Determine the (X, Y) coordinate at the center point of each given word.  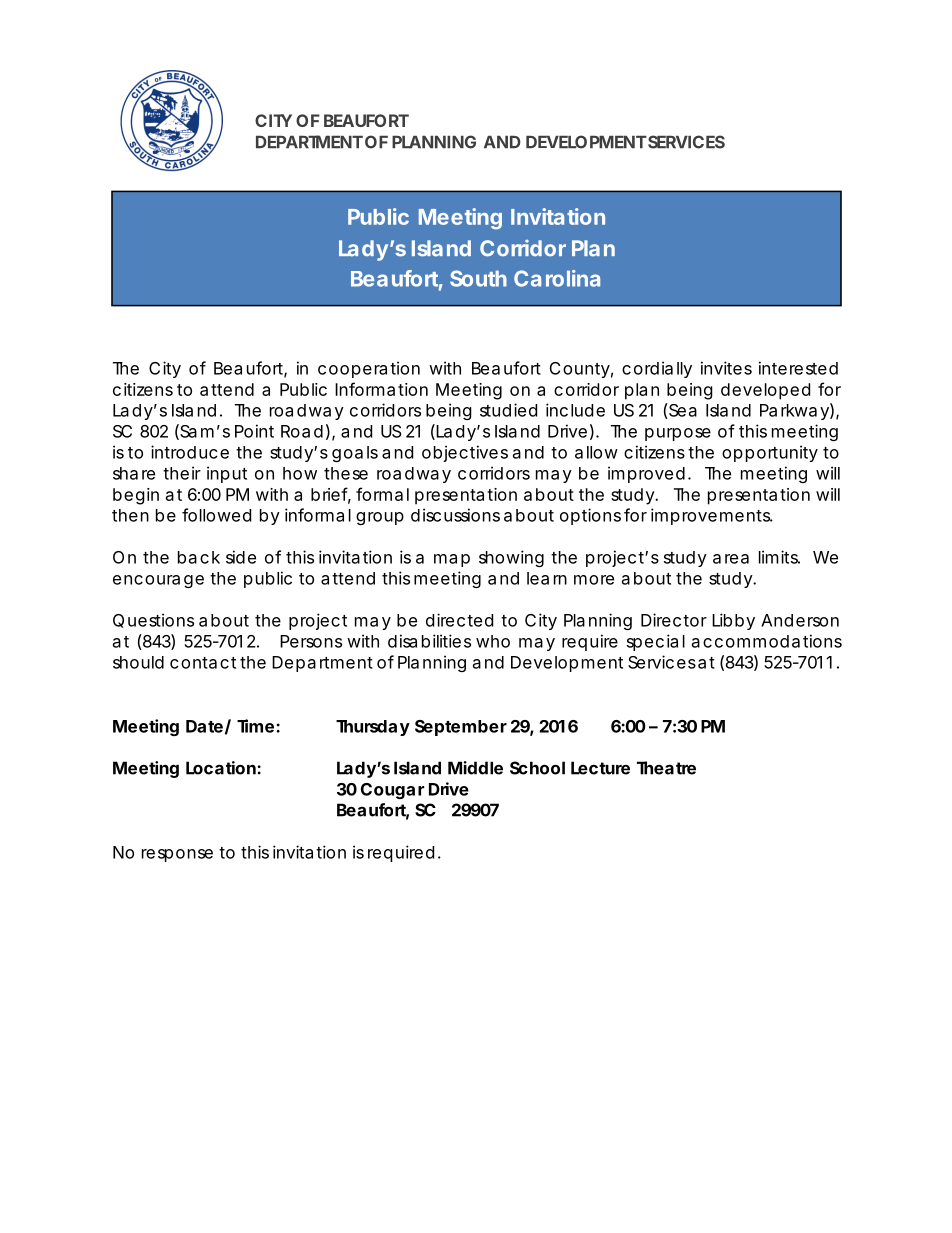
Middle (475, 768)
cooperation (369, 369)
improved (646, 474)
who (493, 641)
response (177, 855)
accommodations (767, 641)
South (478, 278)
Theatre (666, 768)
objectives (465, 453)
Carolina (557, 278)
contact (203, 663)
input (227, 474)
